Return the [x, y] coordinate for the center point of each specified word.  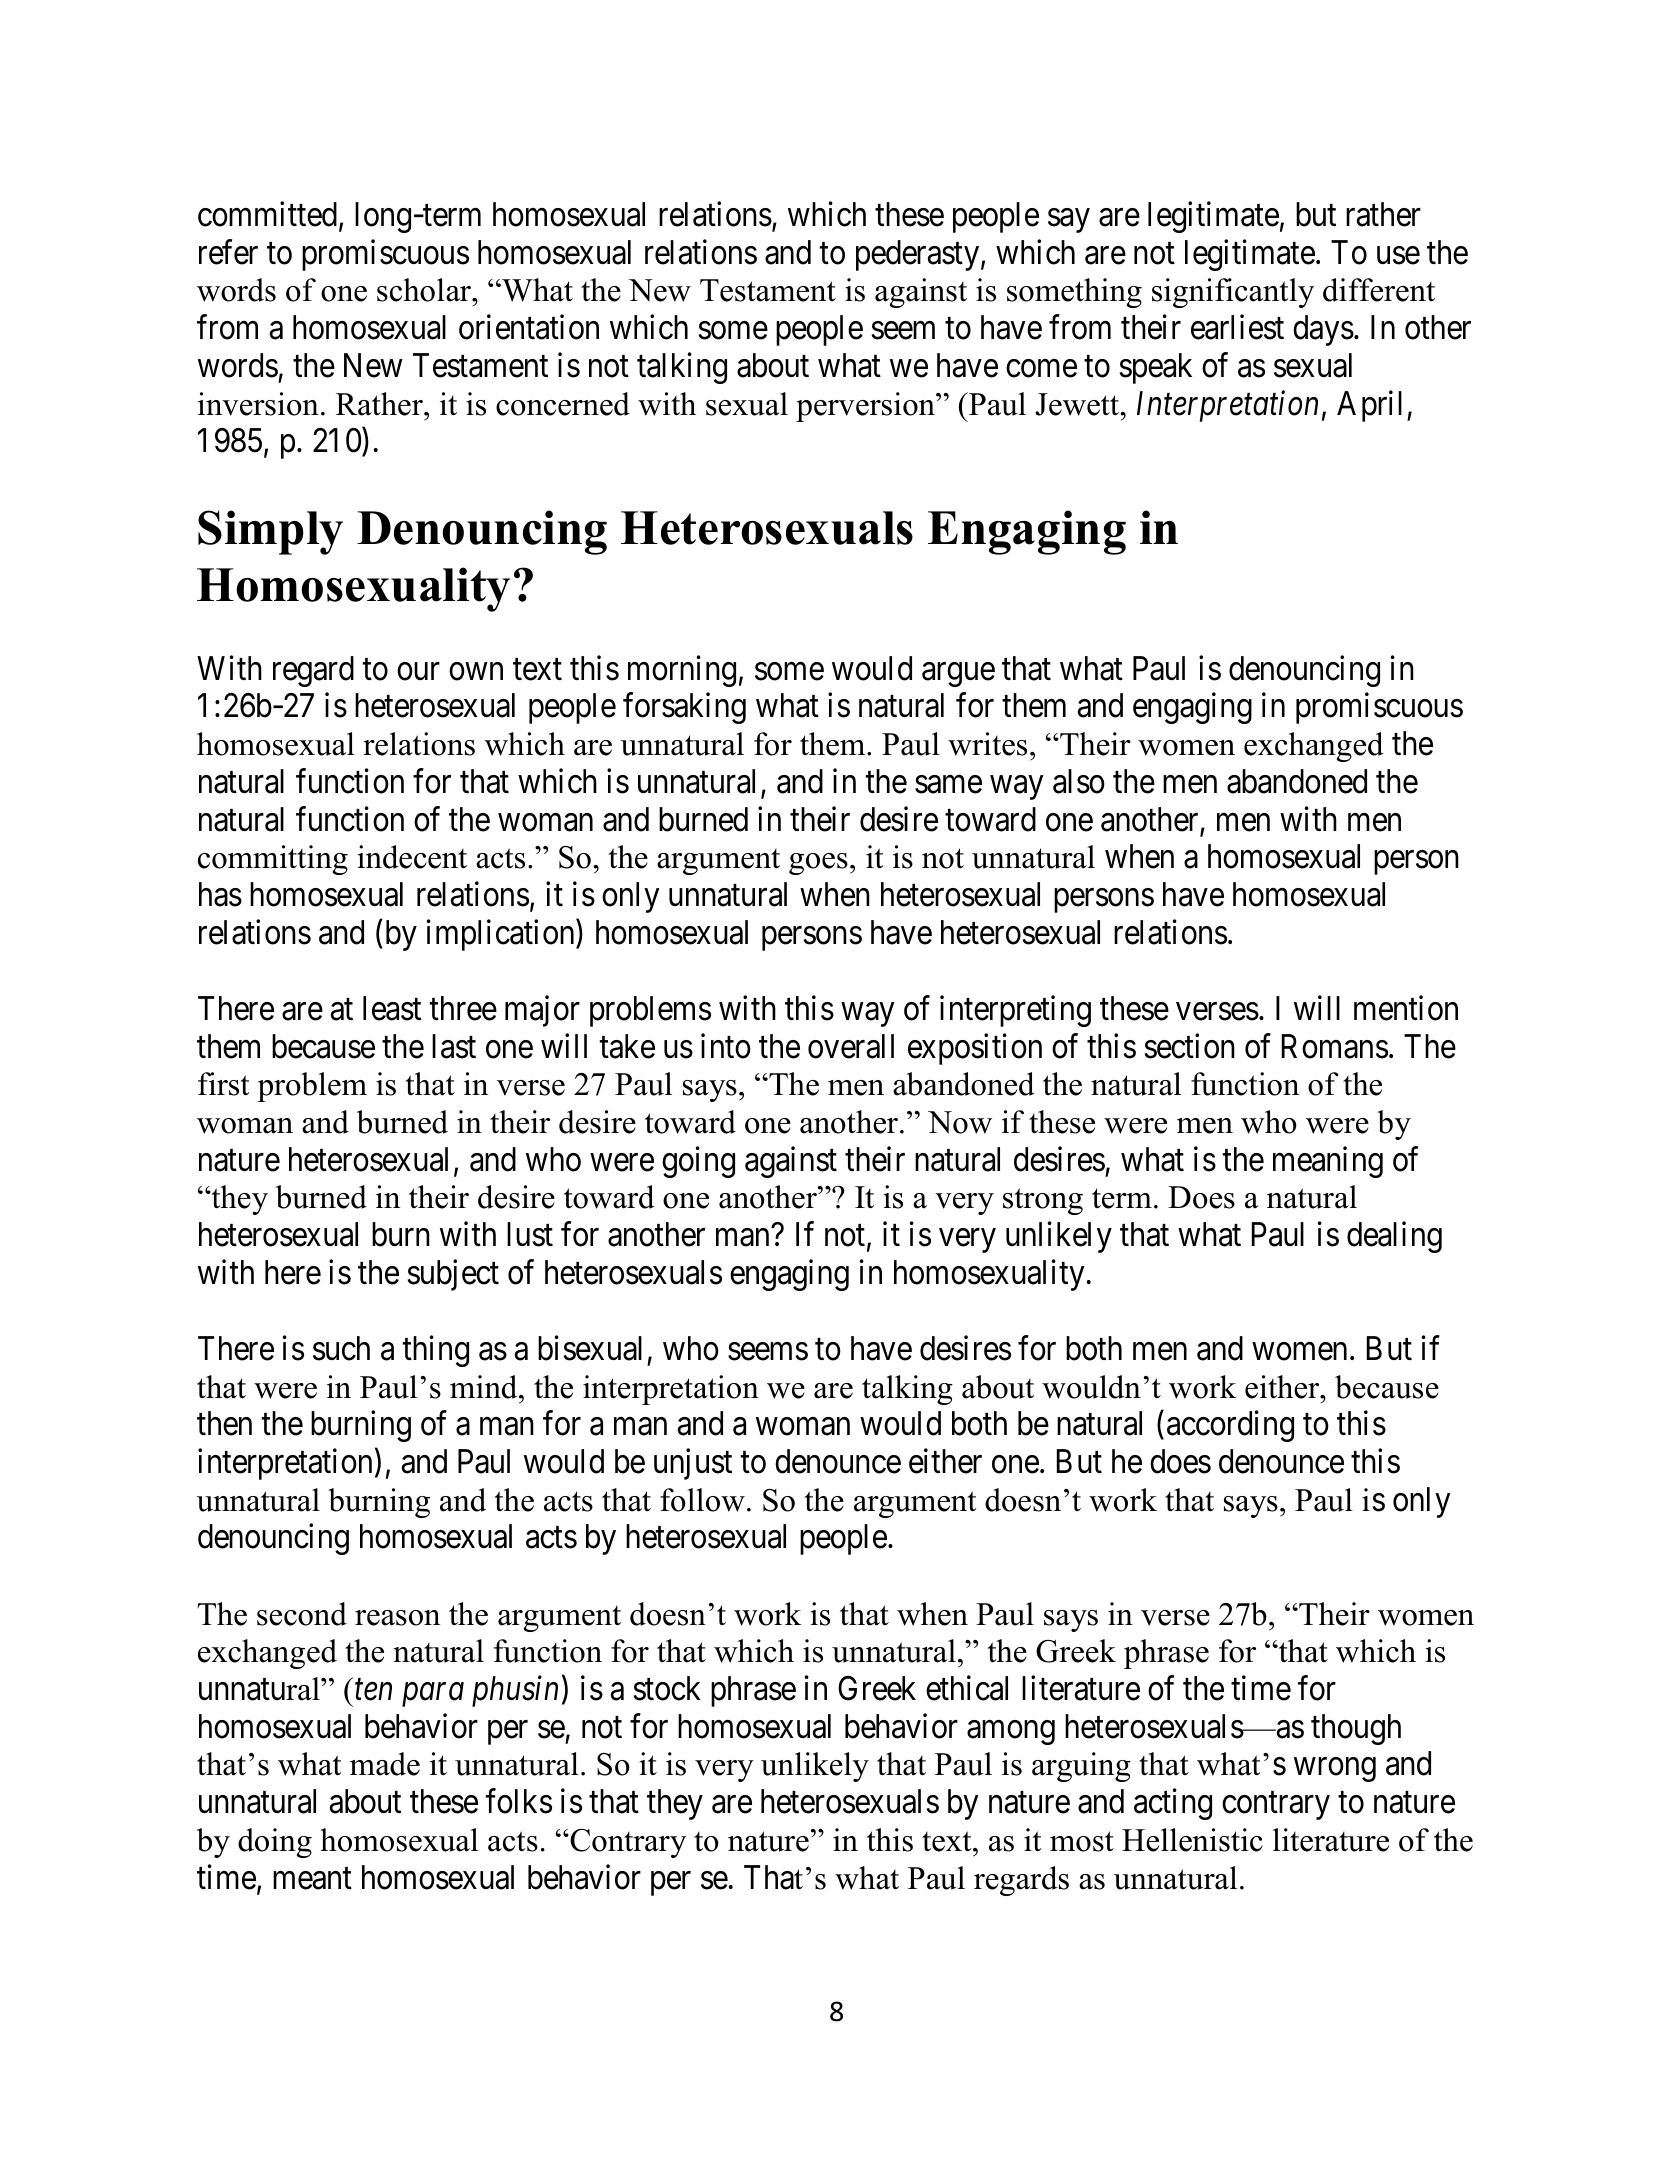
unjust [693, 1464]
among [1011, 1733]
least [392, 1008]
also [1079, 781]
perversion [866, 407]
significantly [1233, 293]
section [1190, 1046]
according [1230, 1426]
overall [851, 1046]
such [341, 1348]
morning [682, 671]
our [418, 672]
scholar [425, 290]
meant [312, 1879]
